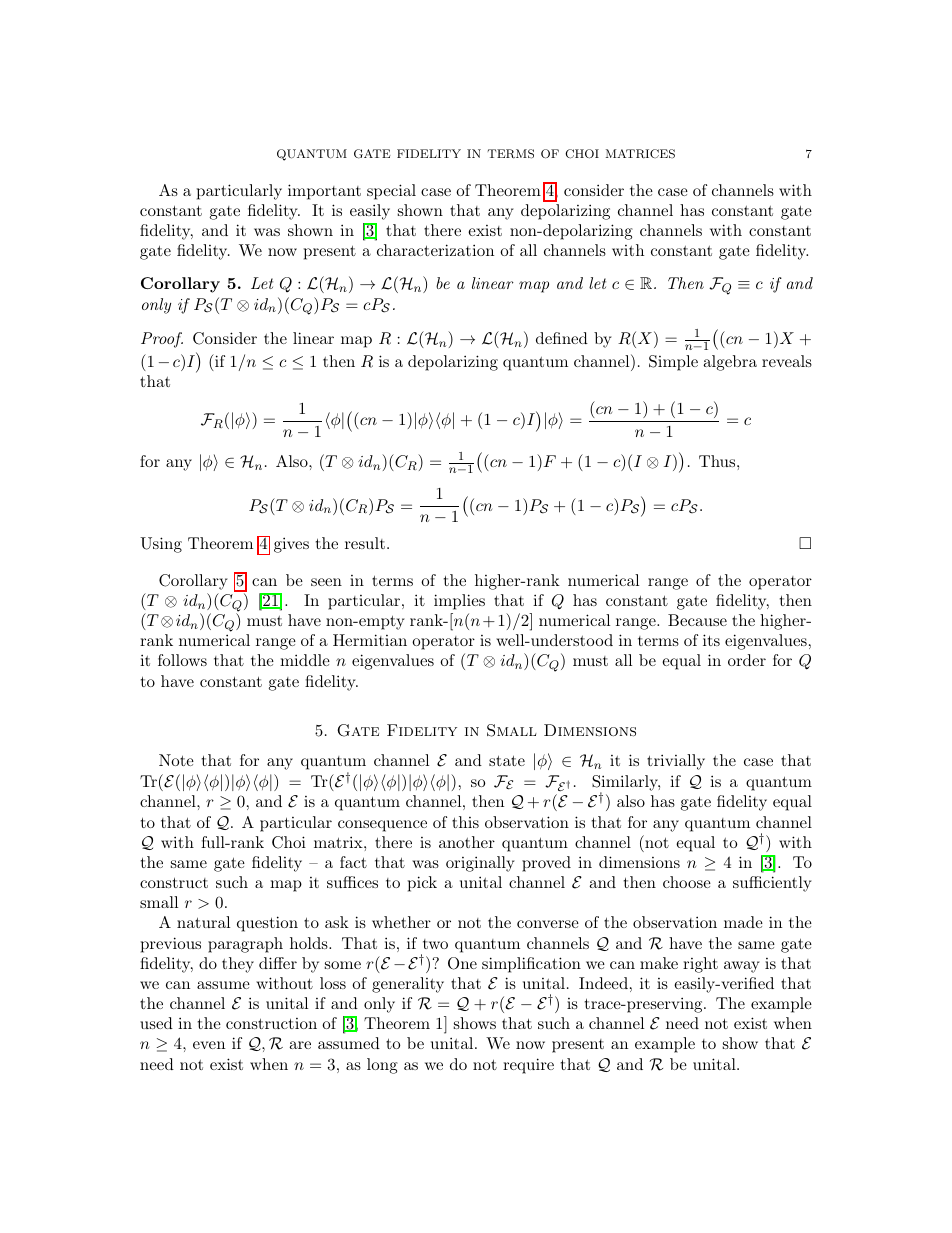 The height and width of the image is (1233, 952). What do you see at coordinates (640, 154) in the image?
I see `MATRICES` at bounding box center [640, 154].
